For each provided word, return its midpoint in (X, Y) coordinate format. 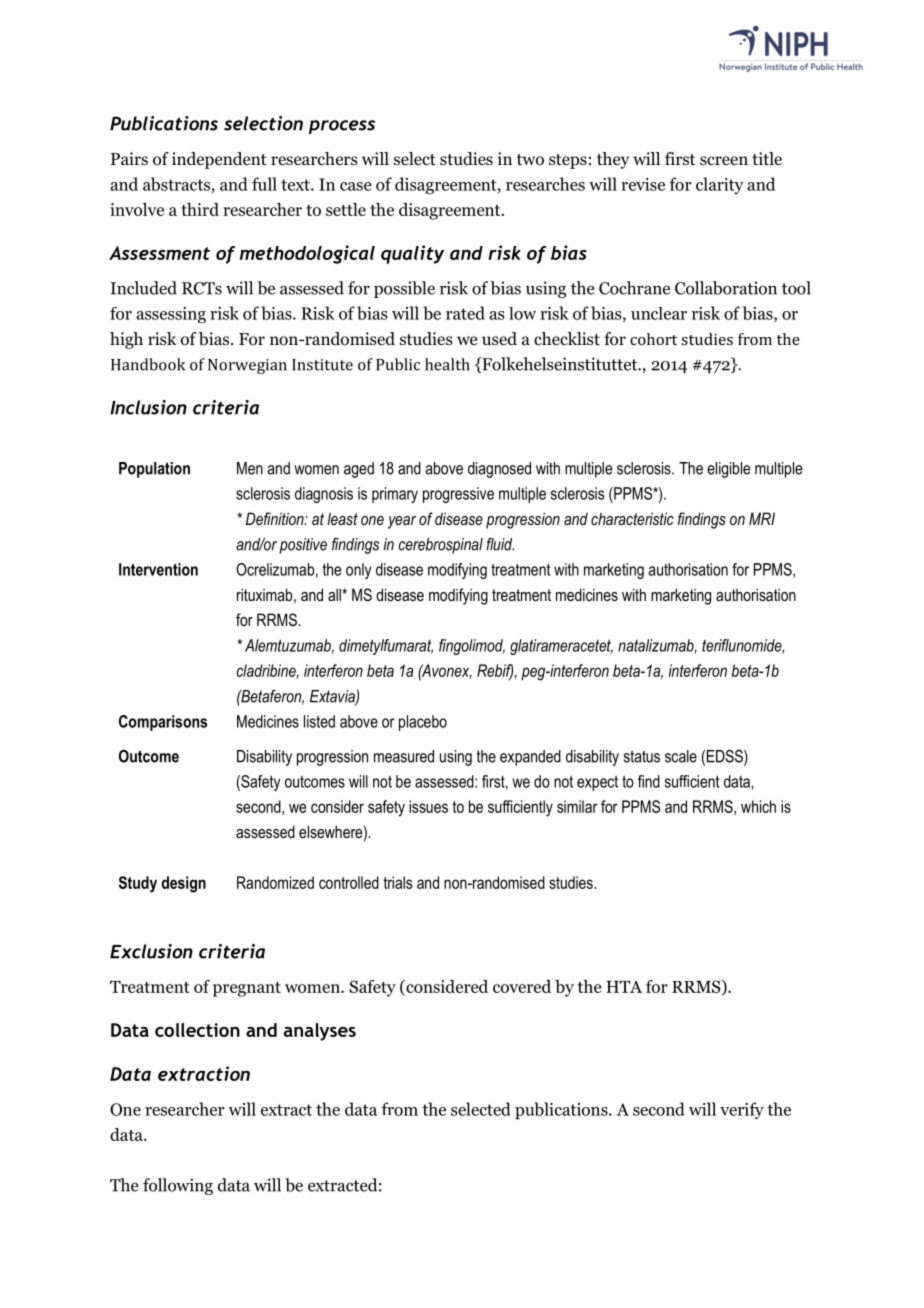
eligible (728, 470)
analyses (320, 1032)
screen (724, 161)
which (758, 806)
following (178, 1186)
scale (681, 756)
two (530, 160)
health (447, 364)
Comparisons (163, 723)
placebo (423, 723)
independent (219, 160)
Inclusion (148, 407)
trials (397, 882)
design (184, 884)
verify (742, 1110)
